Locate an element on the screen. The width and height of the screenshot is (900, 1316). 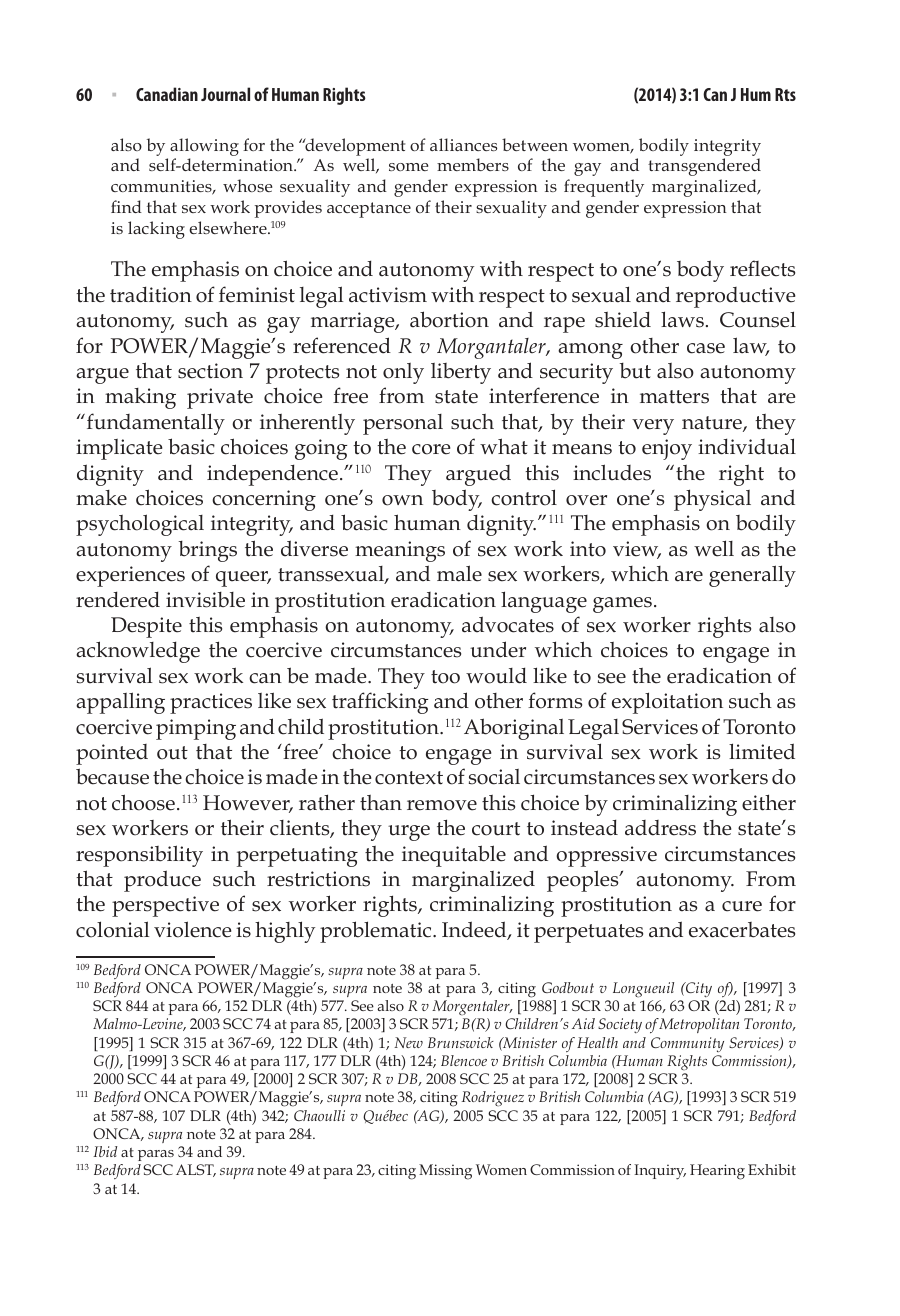
Rts is located at coordinates (785, 94).
